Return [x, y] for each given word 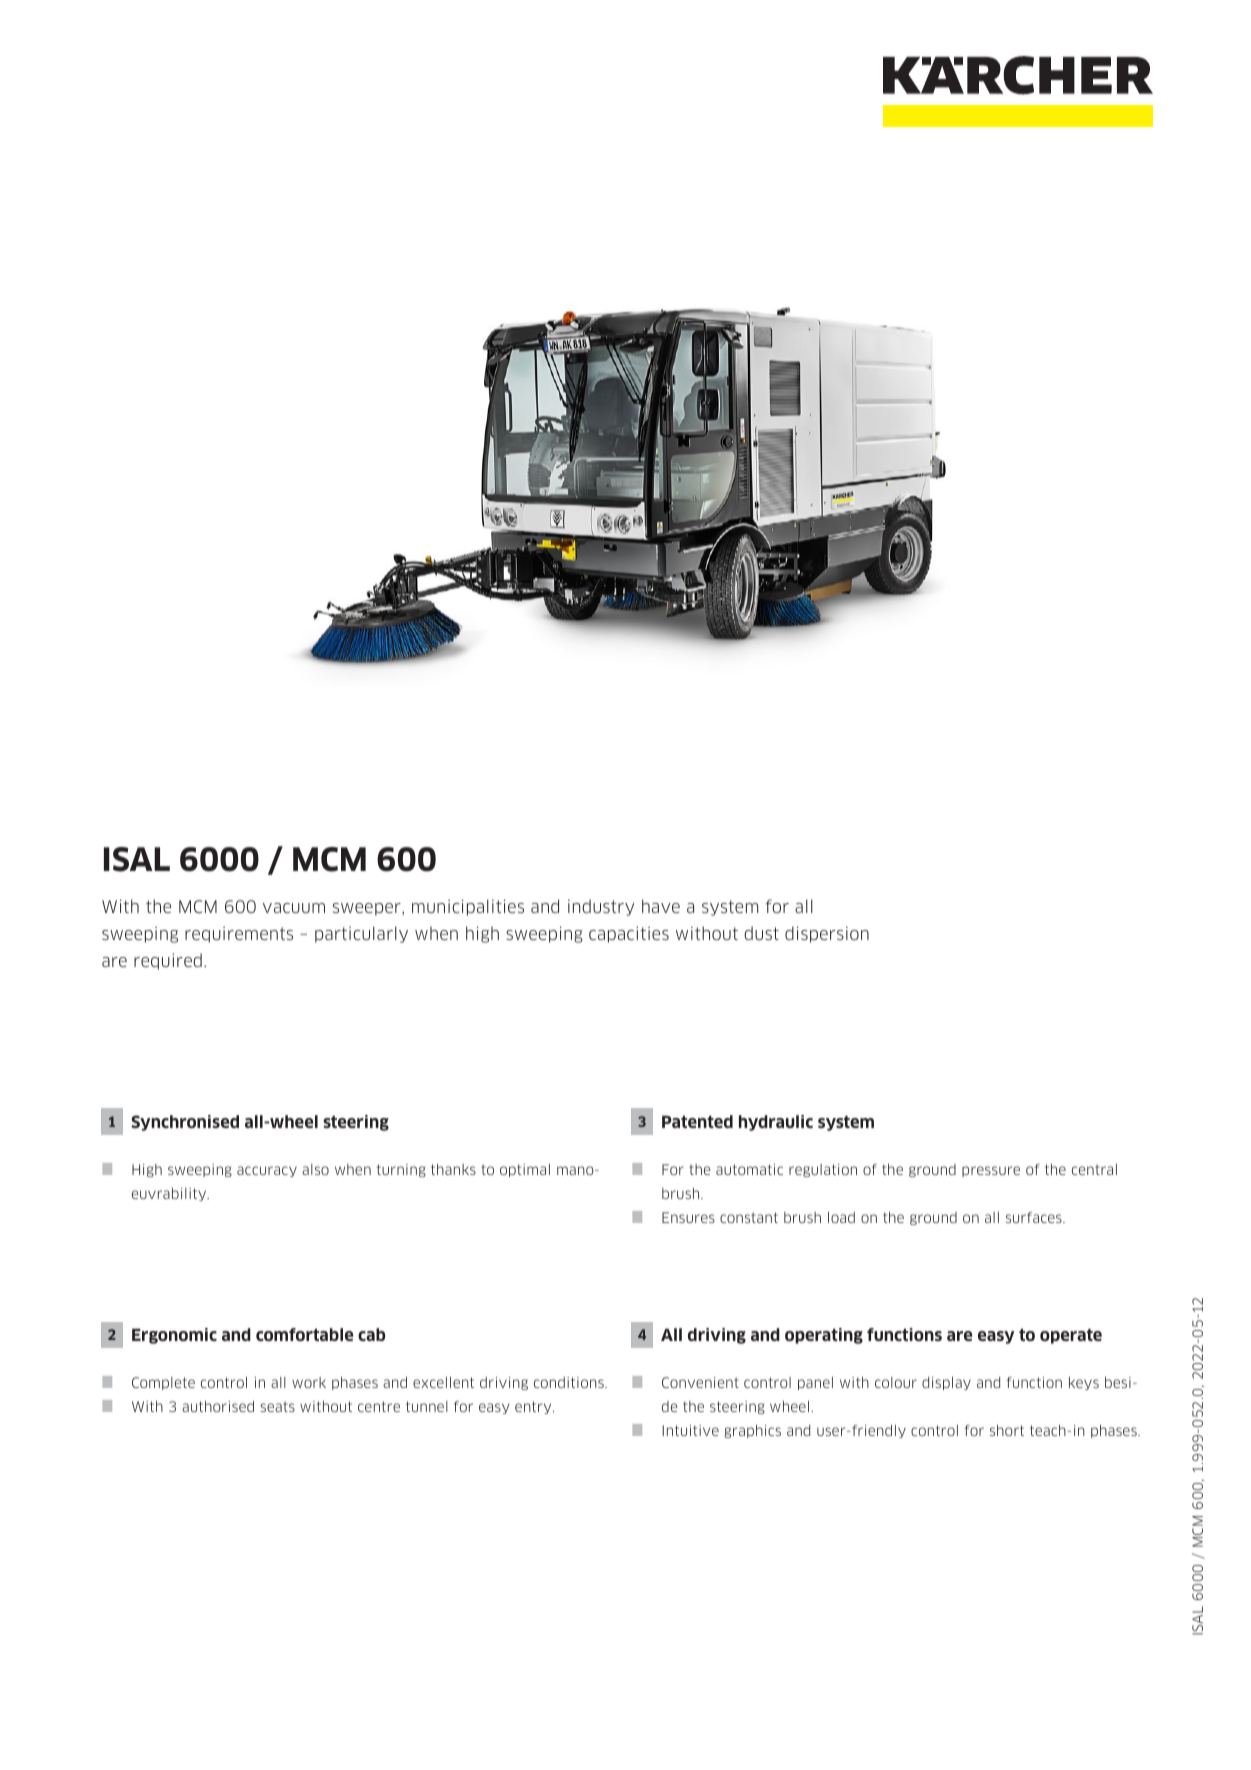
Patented [697, 1121]
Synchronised [185, 1123]
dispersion [827, 934]
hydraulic [776, 1123]
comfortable [304, 1334]
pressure [991, 1171]
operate [1071, 1336]
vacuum [294, 908]
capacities [629, 934]
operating [824, 1336]
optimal [525, 1170]
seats [277, 1406]
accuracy [267, 1171]
